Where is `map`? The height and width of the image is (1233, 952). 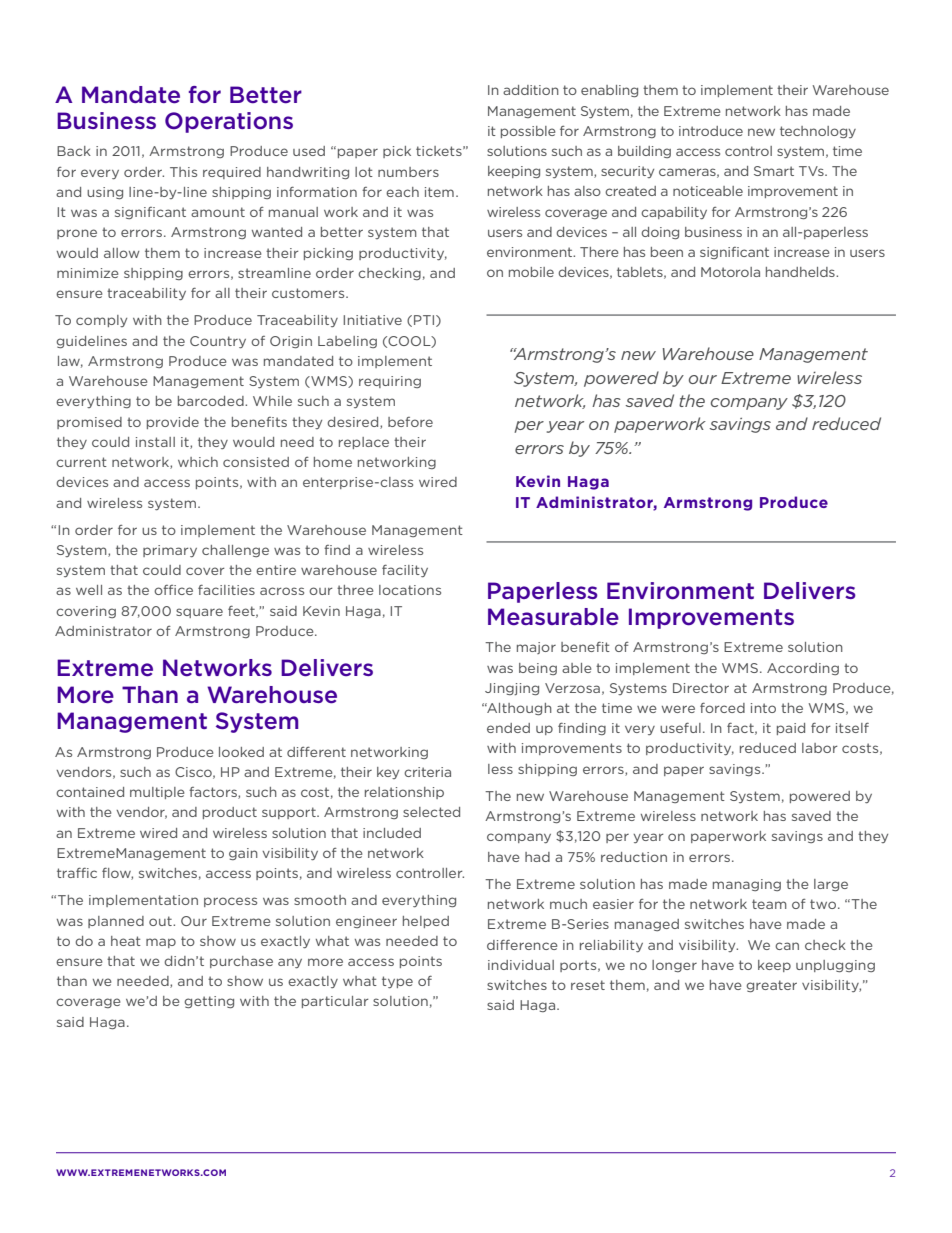
map is located at coordinates (161, 943).
